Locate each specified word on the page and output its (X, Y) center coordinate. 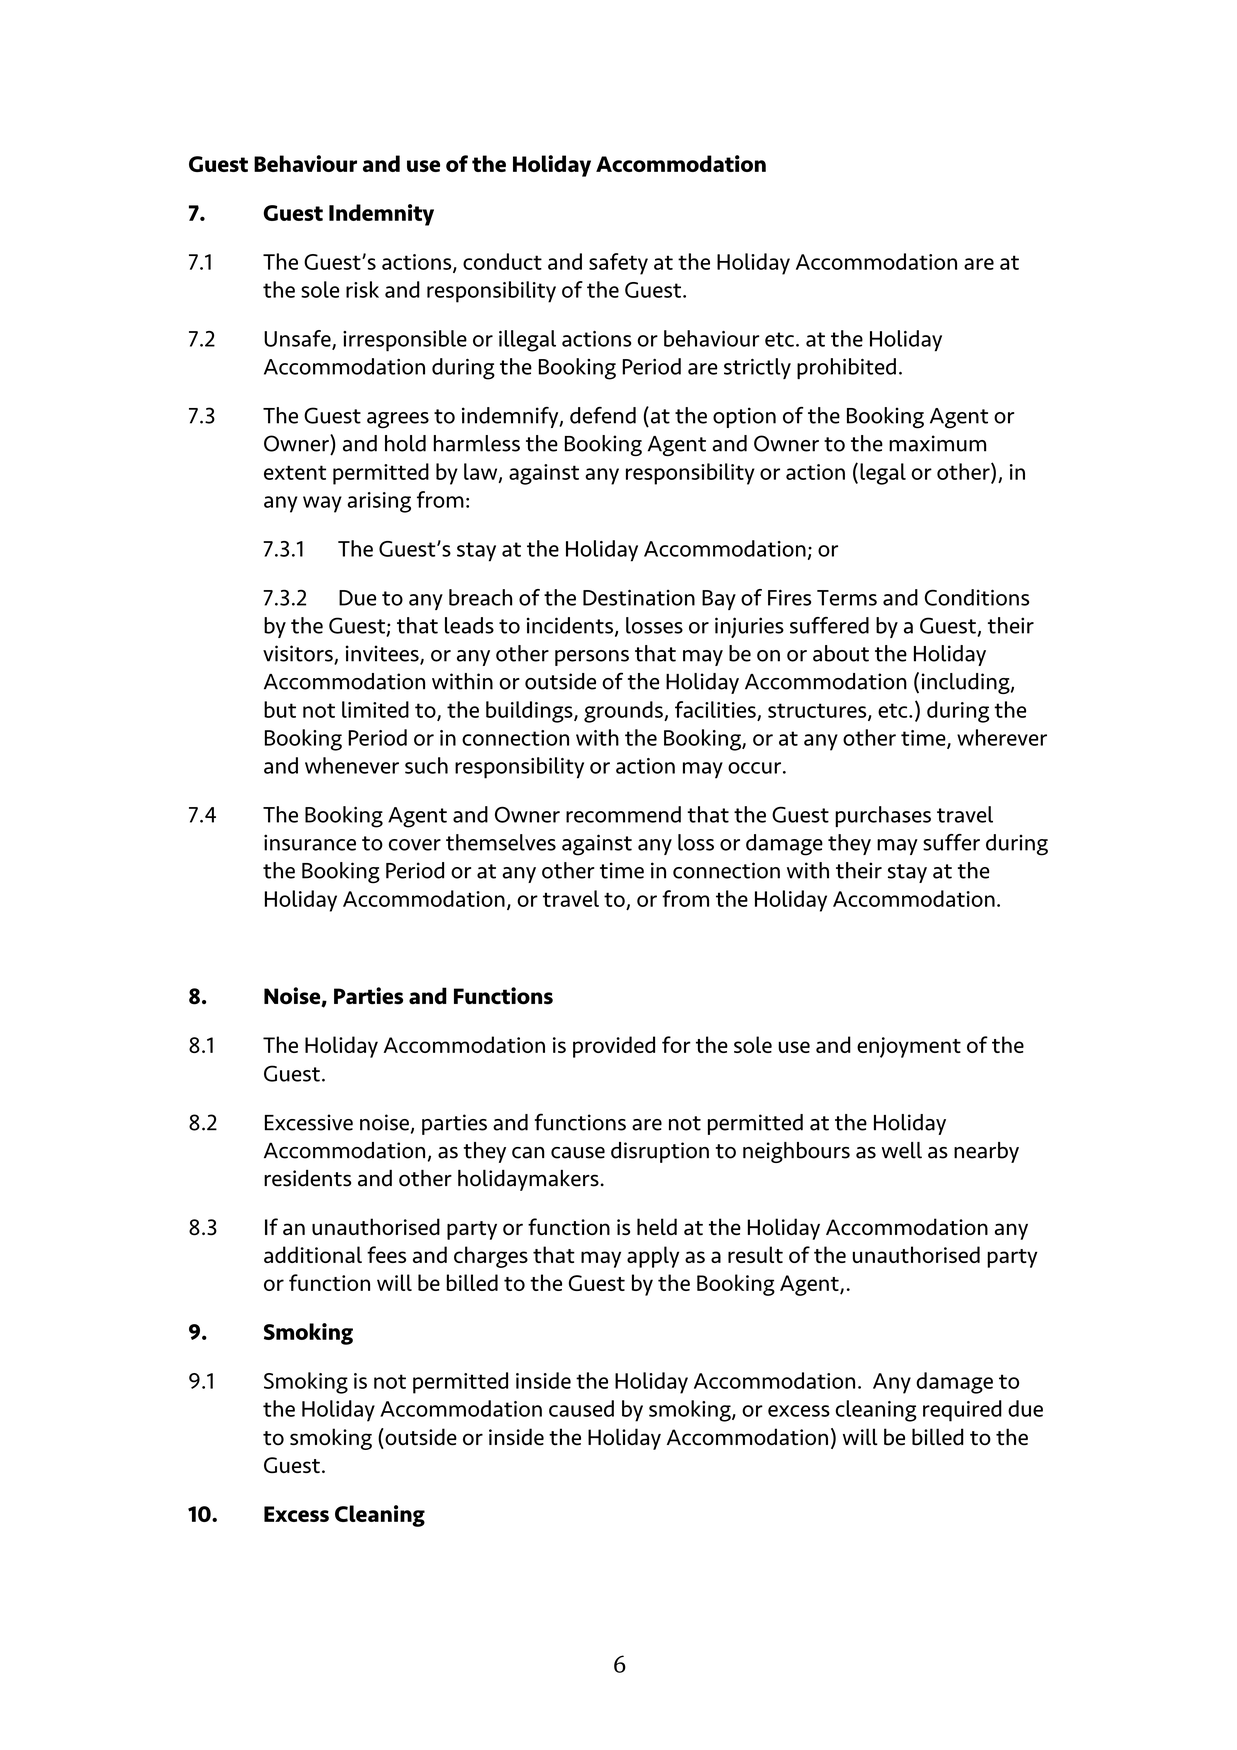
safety (618, 264)
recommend (623, 814)
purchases (883, 816)
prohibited (846, 368)
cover (415, 845)
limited (375, 709)
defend (603, 415)
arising (379, 502)
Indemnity (381, 215)
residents (307, 1178)
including (966, 683)
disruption (660, 1152)
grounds (624, 712)
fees (386, 1254)
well (902, 1150)
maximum (937, 443)
